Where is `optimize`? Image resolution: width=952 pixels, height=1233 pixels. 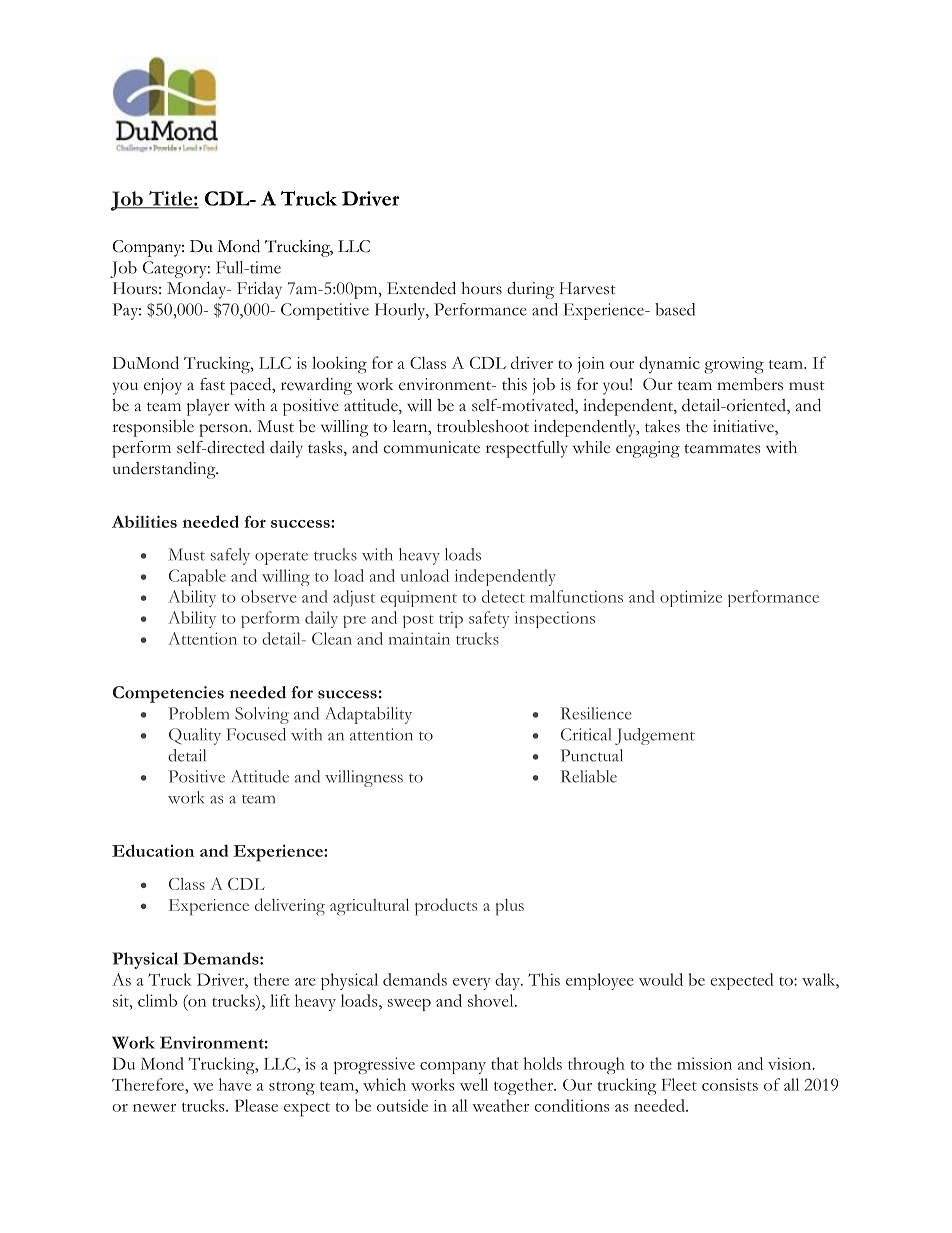
optimize is located at coordinates (691, 598).
